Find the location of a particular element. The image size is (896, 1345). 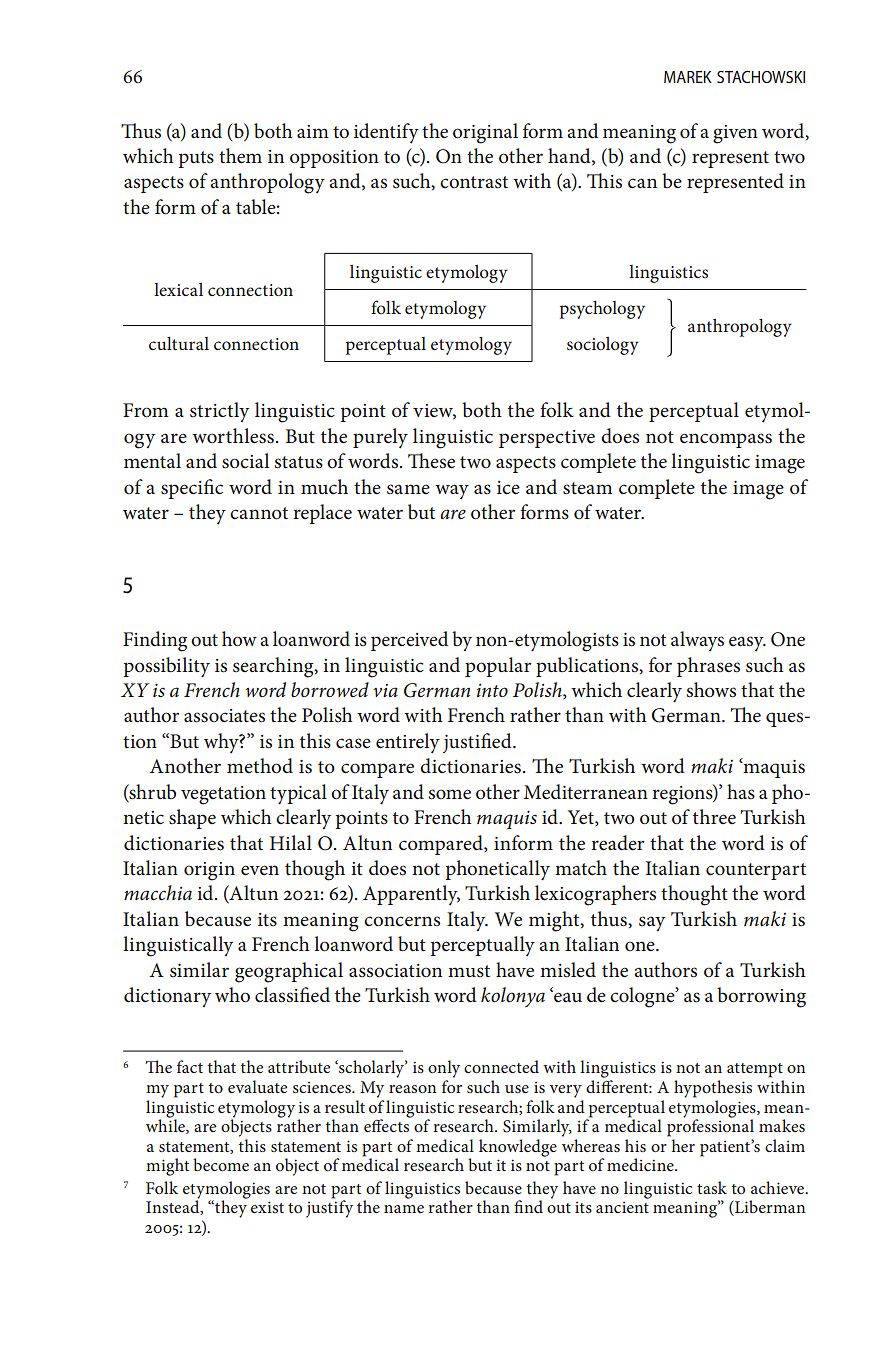

contrast is located at coordinates (474, 182).
